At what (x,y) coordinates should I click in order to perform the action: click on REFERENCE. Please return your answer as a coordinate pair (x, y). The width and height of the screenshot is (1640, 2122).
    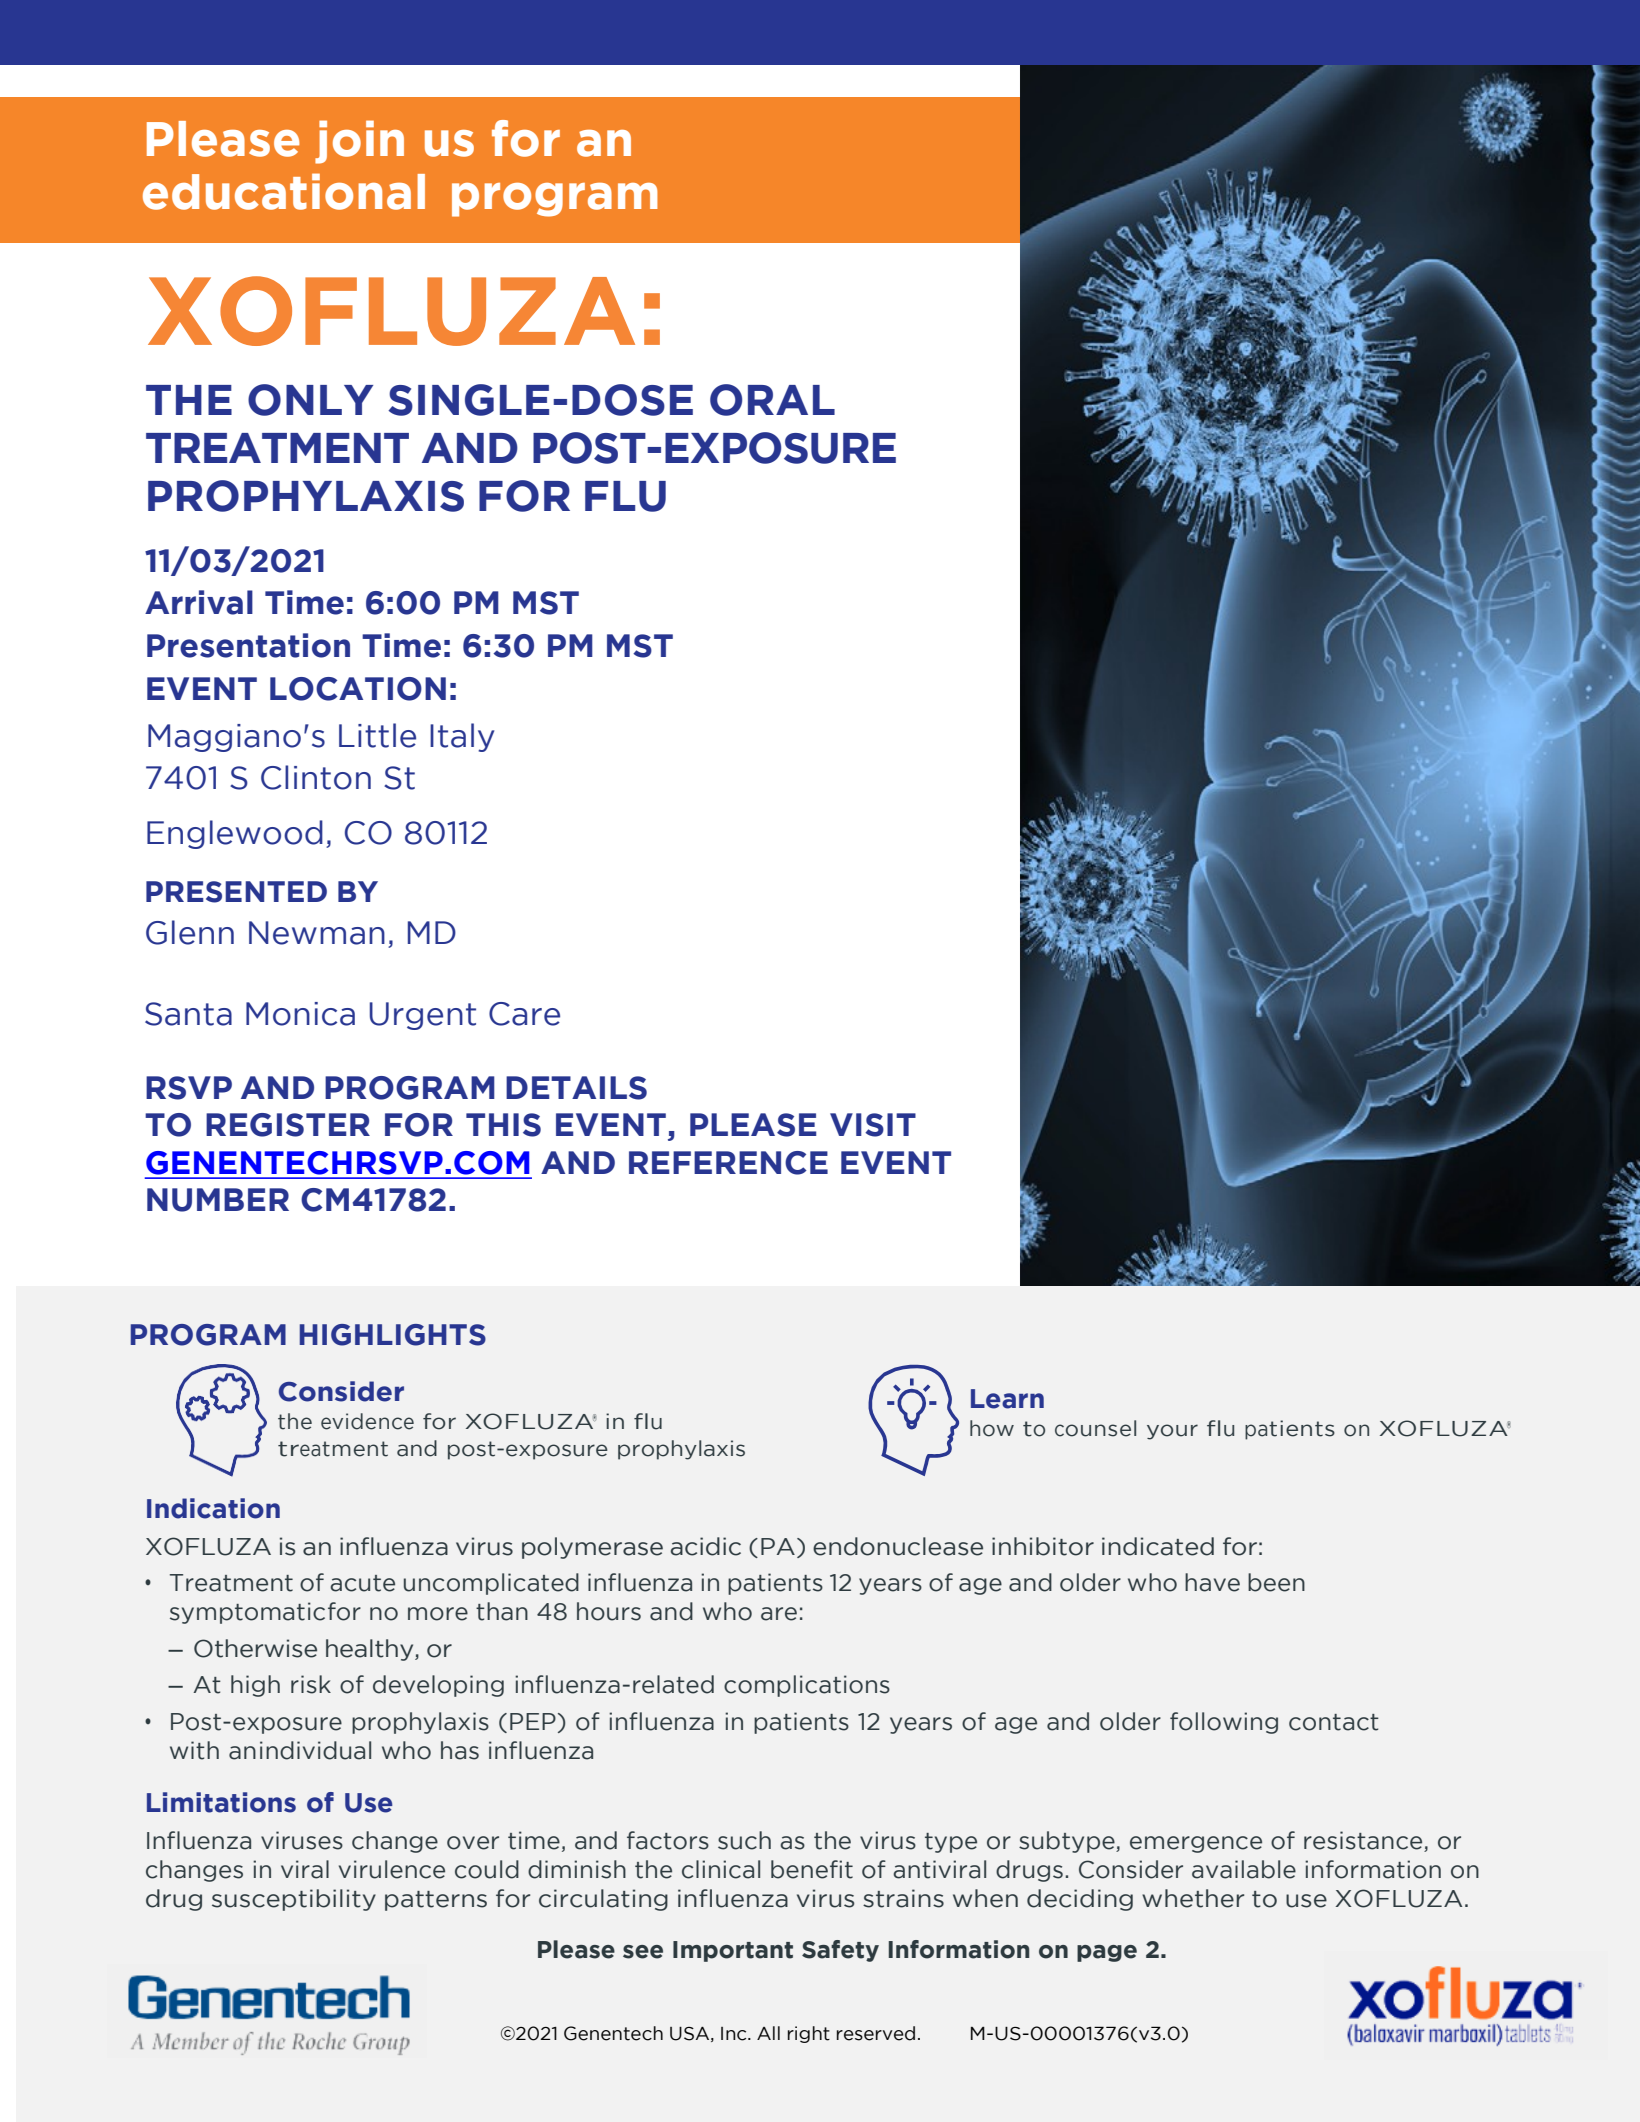
    Looking at the image, I should click on (728, 1163).
